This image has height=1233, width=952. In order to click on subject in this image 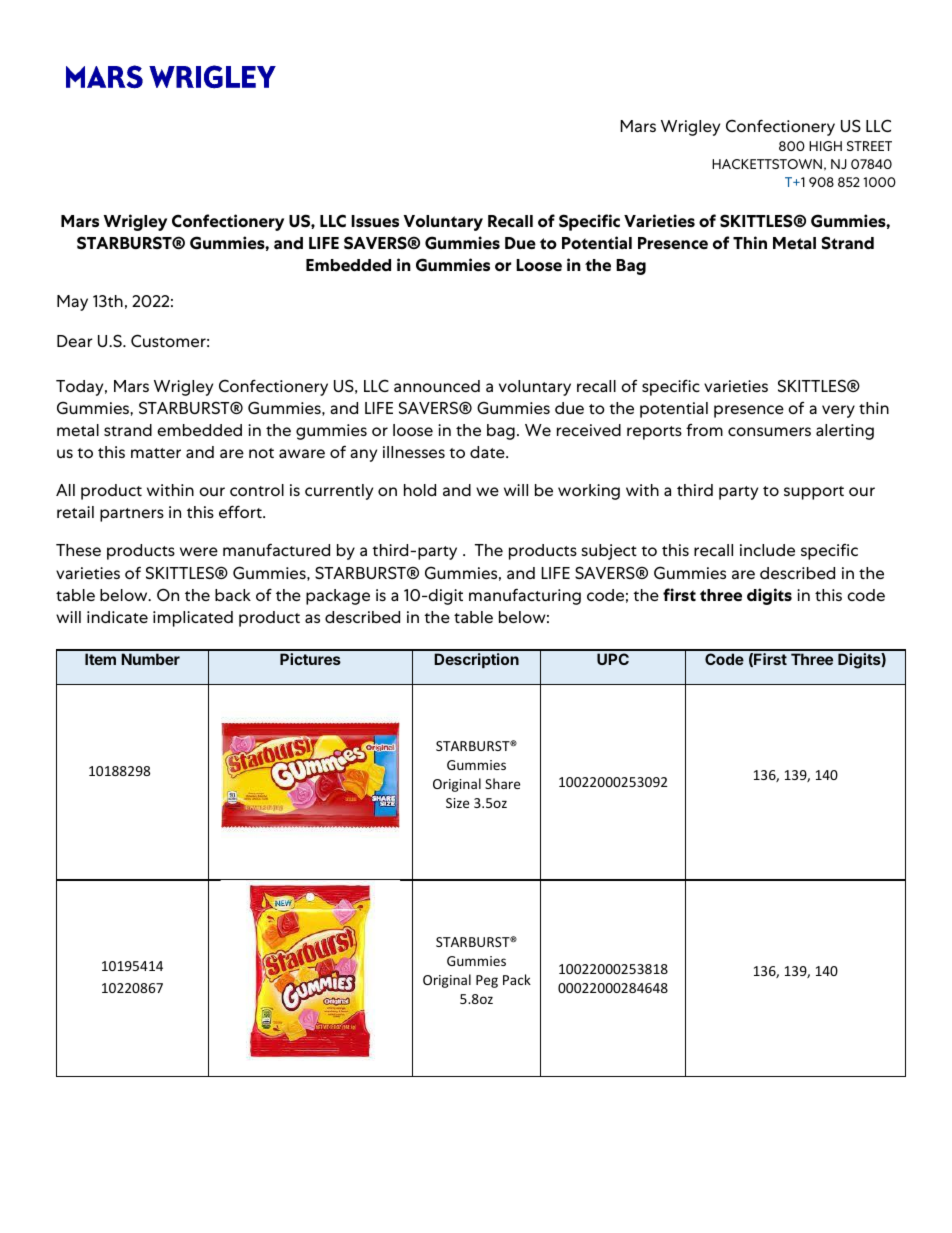, I will do `click(609, 552)`.
